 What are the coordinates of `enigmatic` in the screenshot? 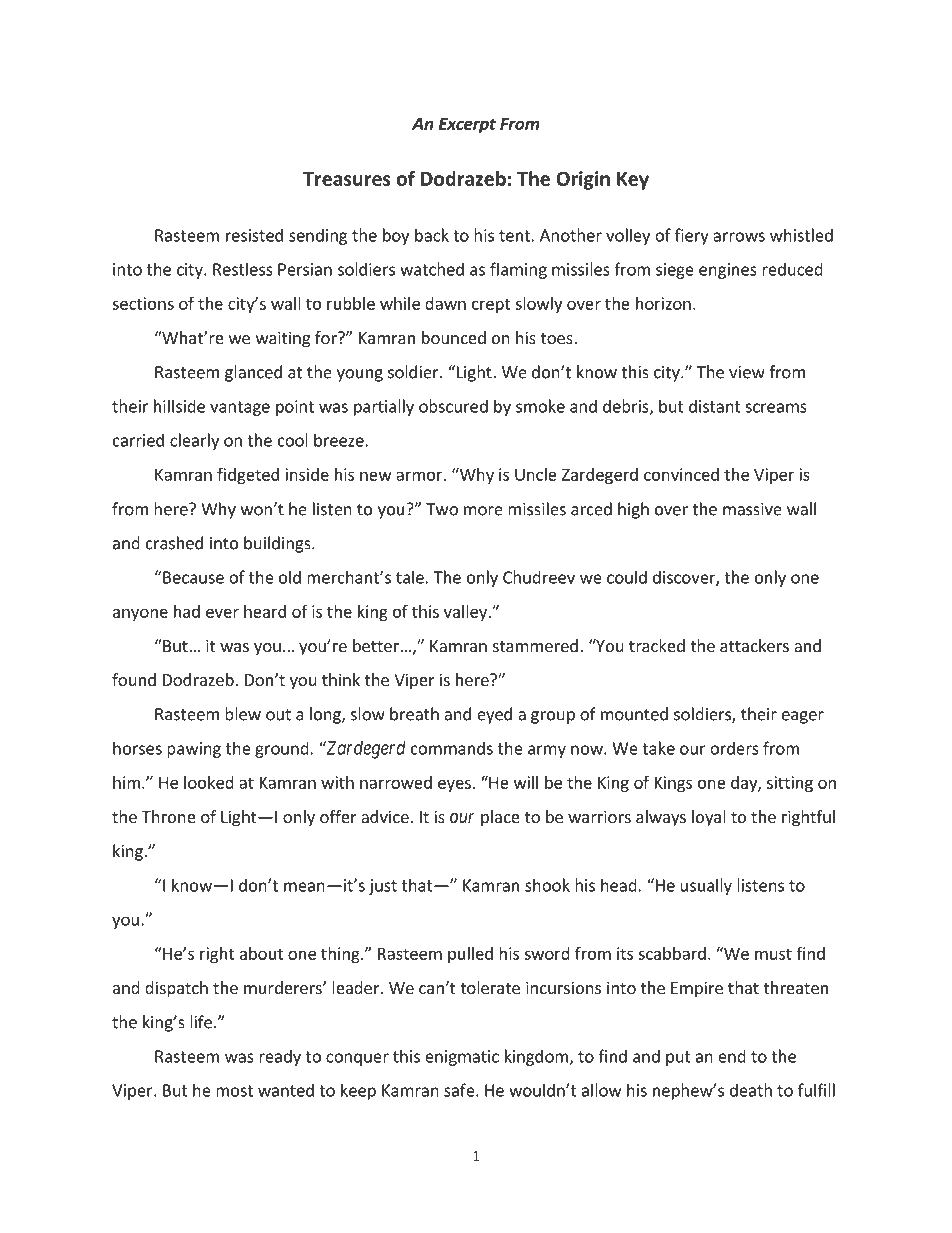 It's located at (462, 1058).
